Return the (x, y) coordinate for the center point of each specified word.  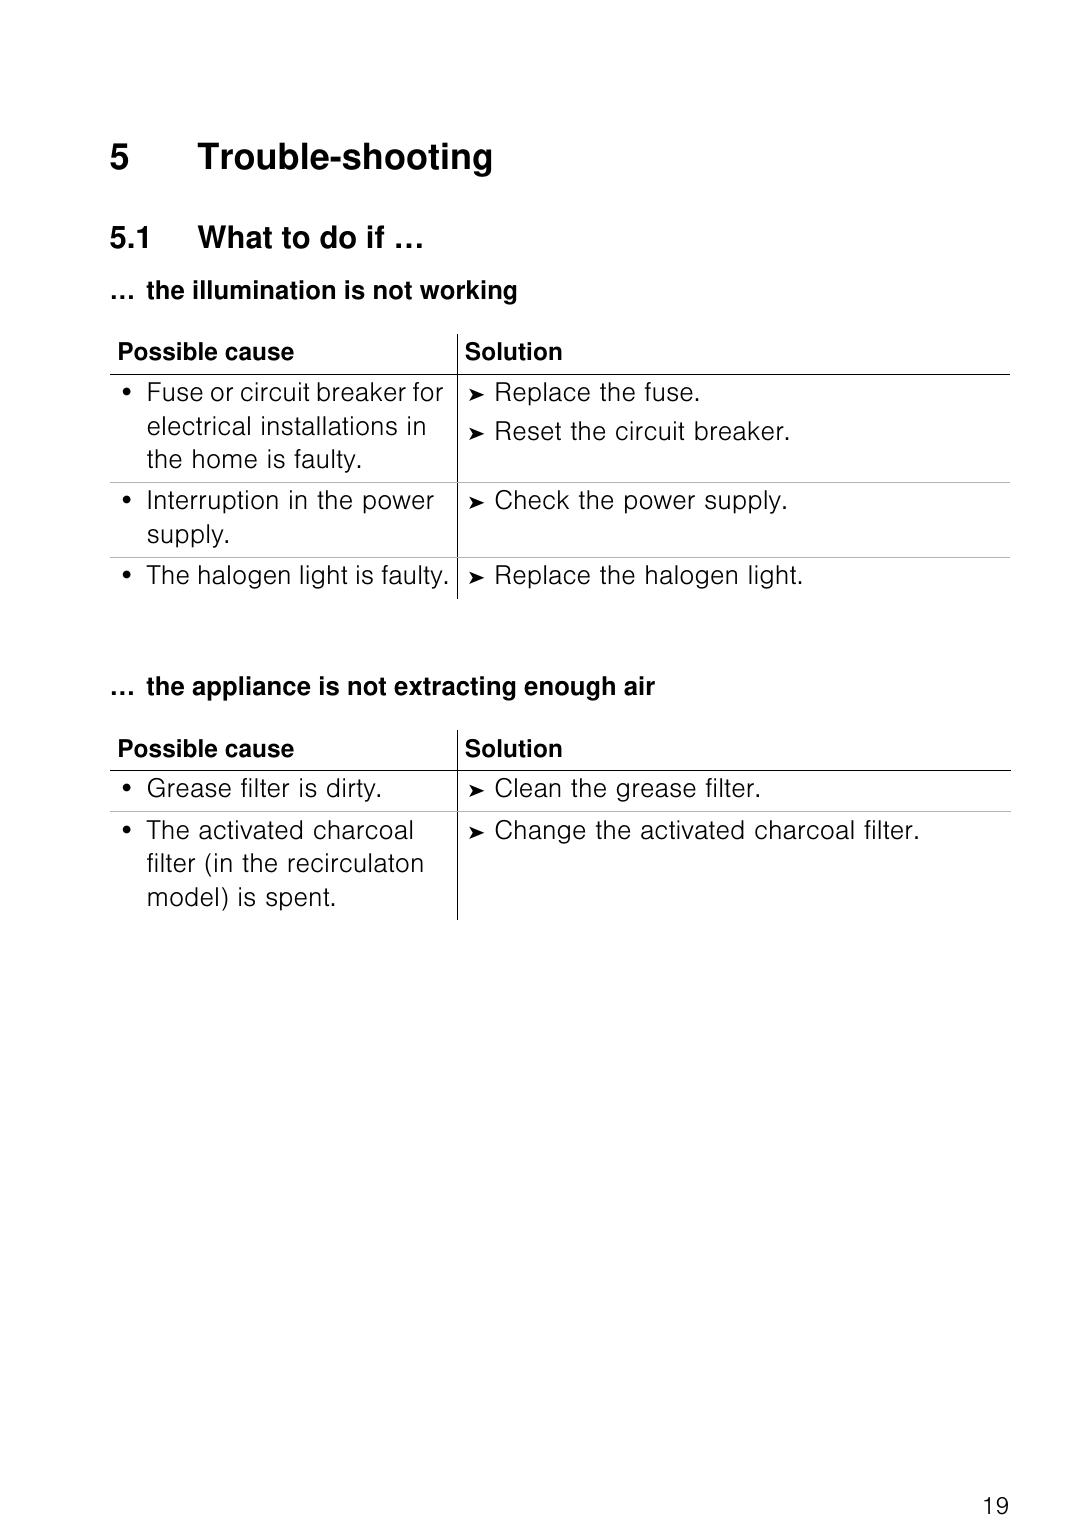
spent (299, 899)
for (428, 392)
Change (540, 832)
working (468, 292)
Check (532, 500)
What (235, 237)
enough (569, 688)
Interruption (213, 502)
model (183, 897)
